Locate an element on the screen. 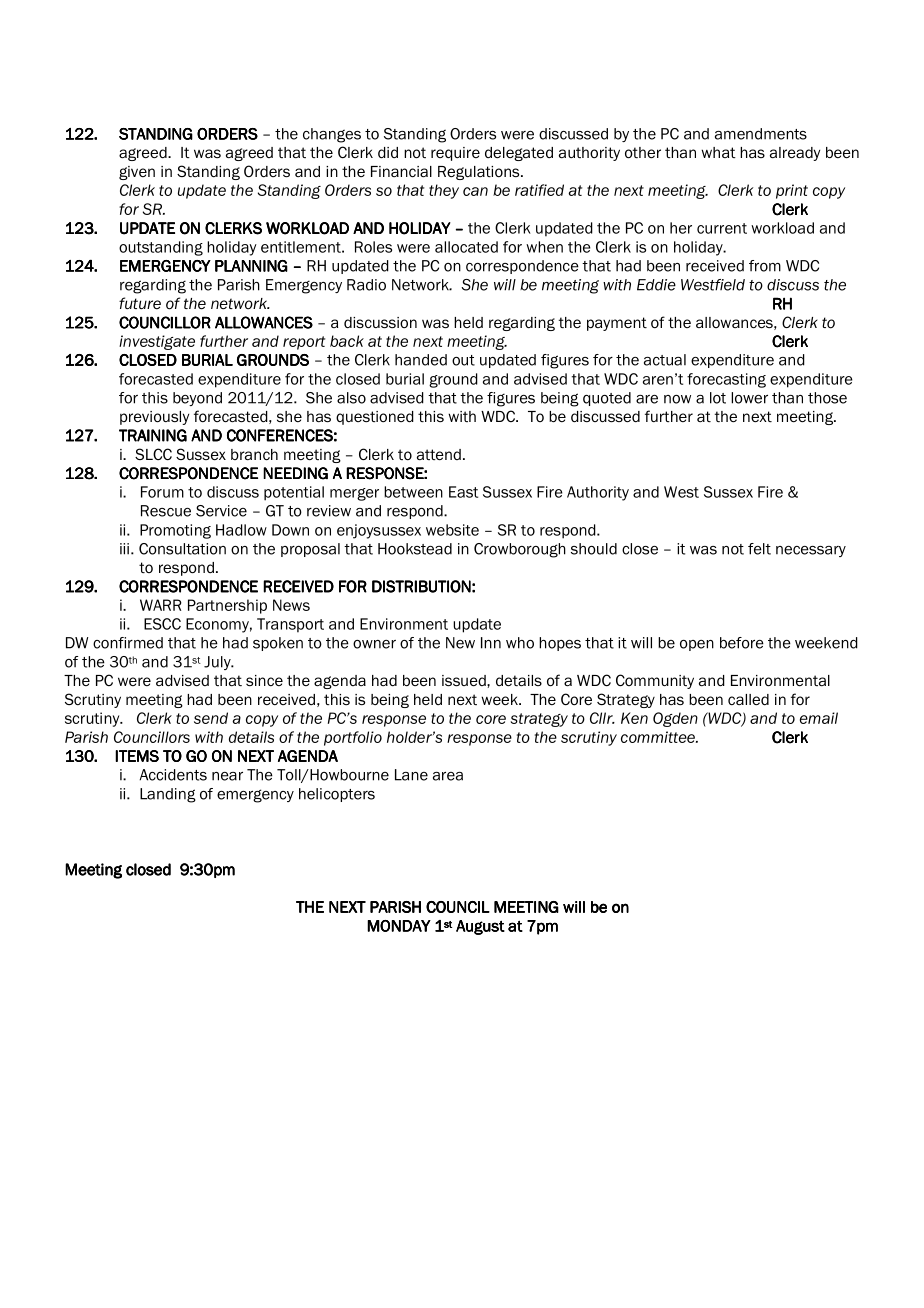  require is located at coordinates (455, 154).
